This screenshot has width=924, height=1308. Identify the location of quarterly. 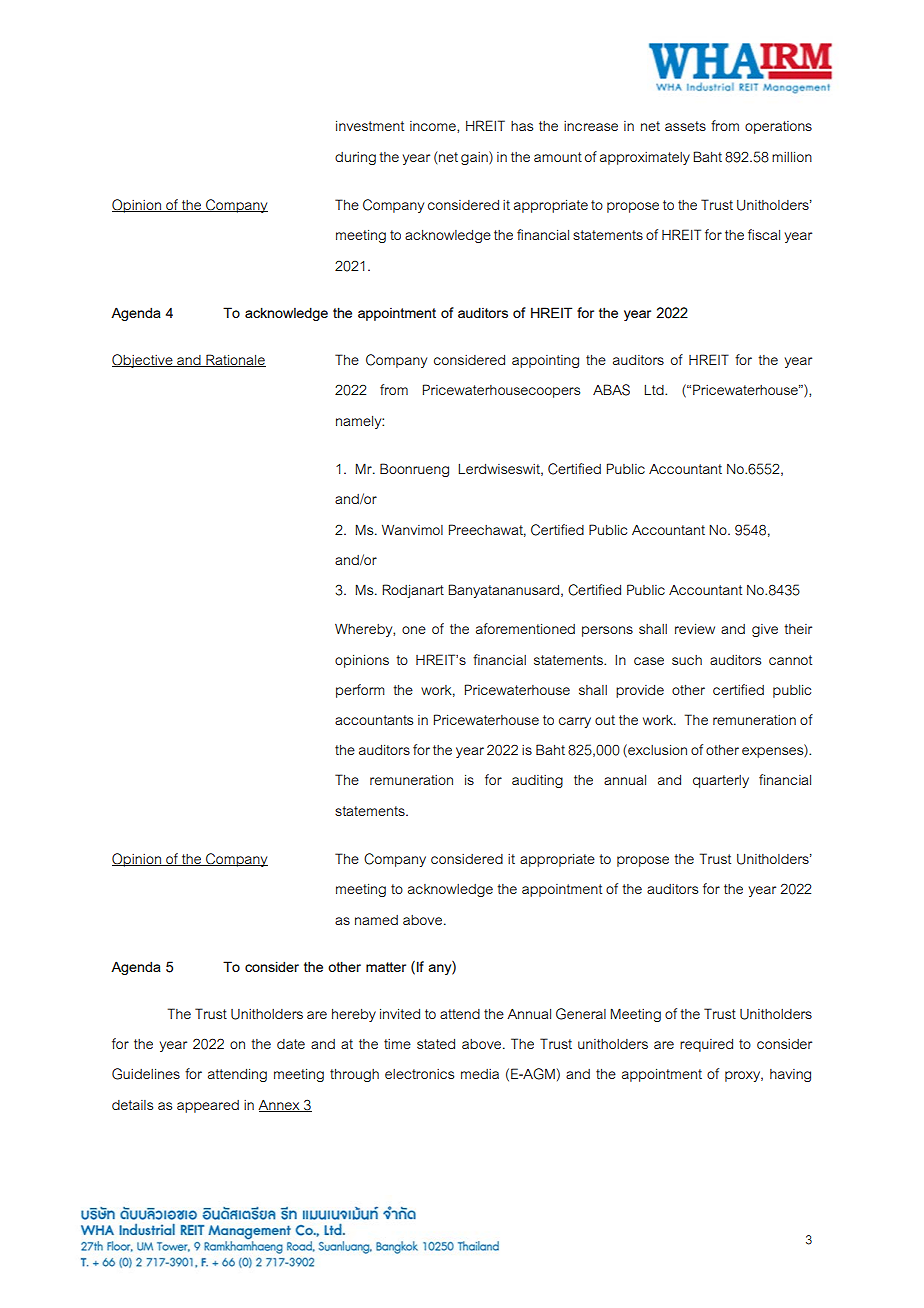
(721, 781).
